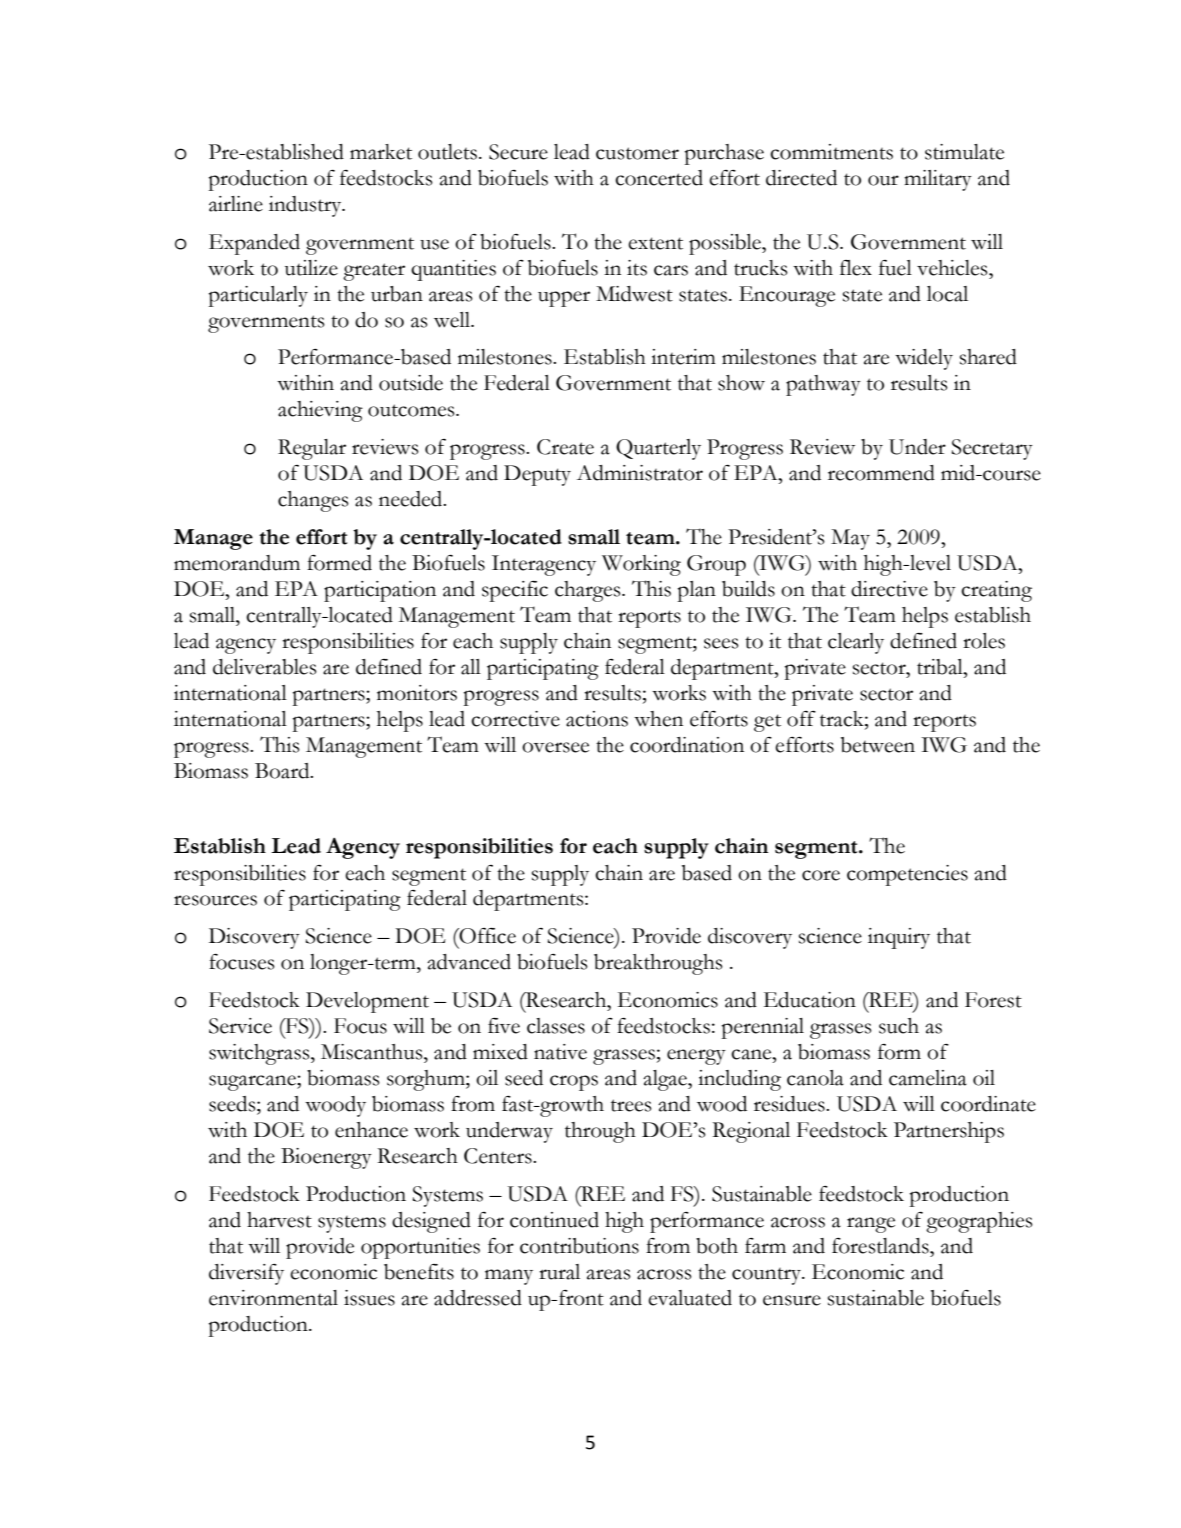 Image resolution: width=1181 pixels, height=1528 pixels. What do you see at coordinates (215, 900) in the document?
I see `resources` at bounding box center [215, 900].
